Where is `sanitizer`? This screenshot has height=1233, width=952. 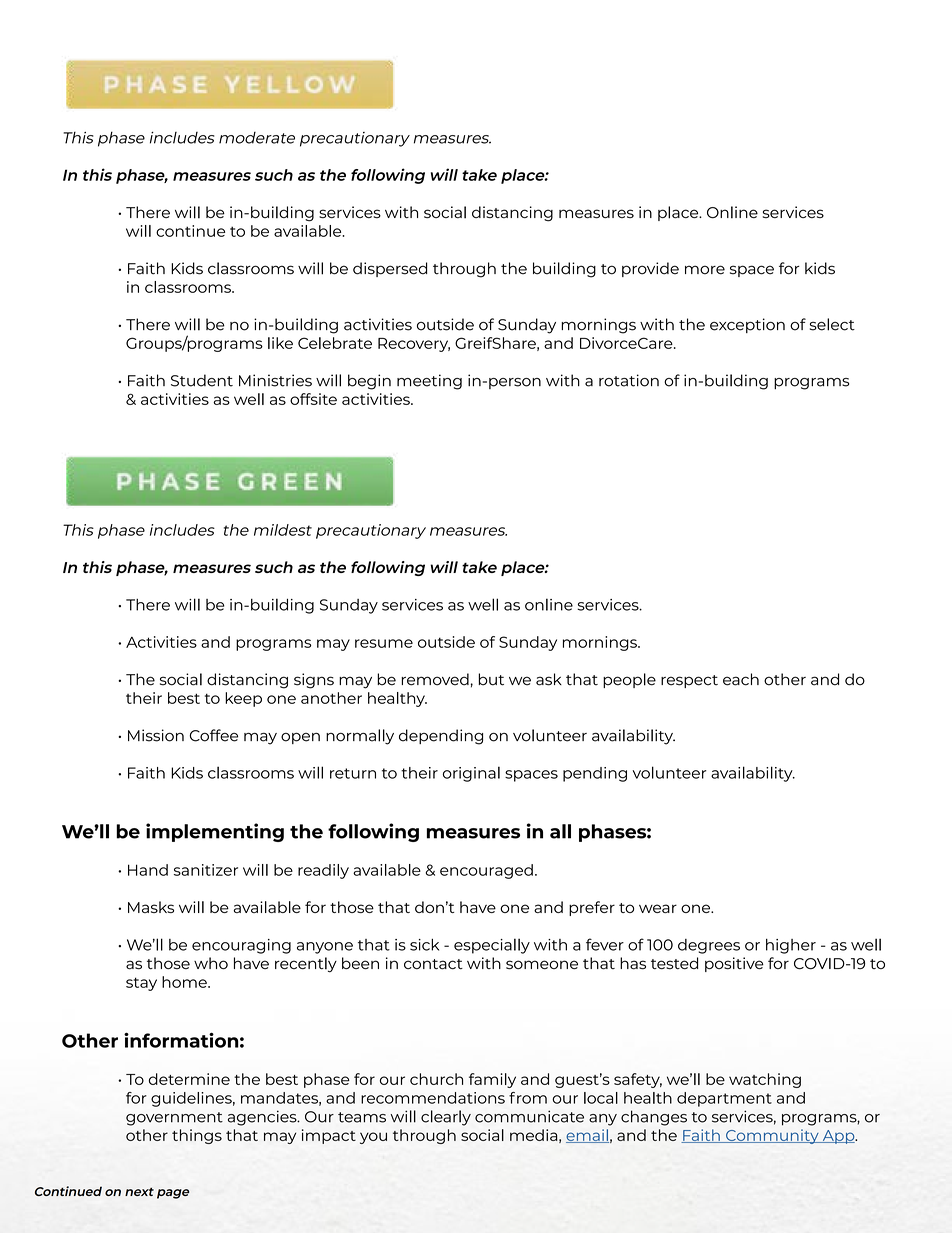
sanitizer is located at coordinates (206, 870).
